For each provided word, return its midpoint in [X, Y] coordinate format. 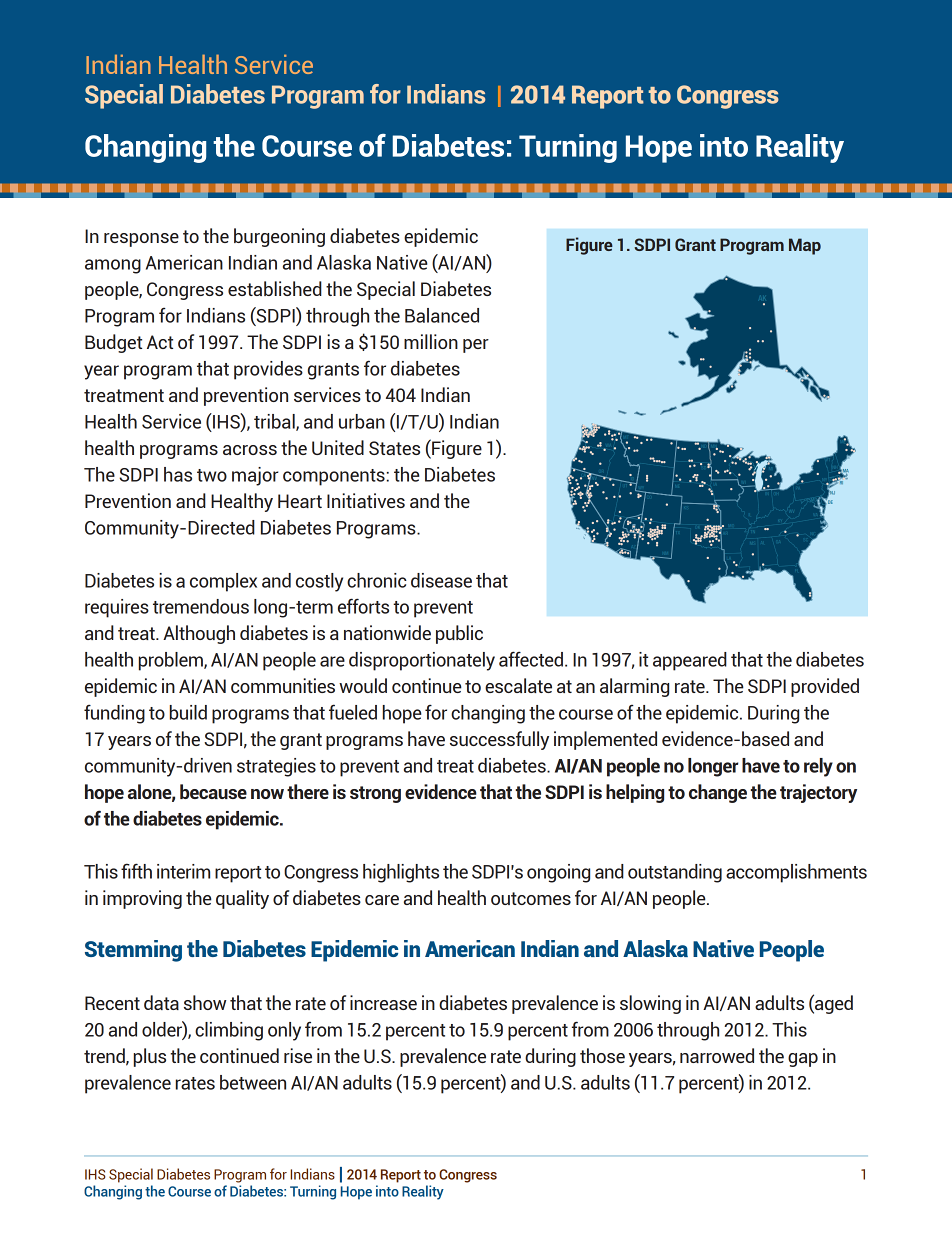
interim [183, 871]
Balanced [442, 315]
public [459, 634]
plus [150, 1057]
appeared [690, 661]
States [394, 448]
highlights [401, 873]
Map [805, 246]
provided [825, 687]
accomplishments [796, 873]
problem [172, 661]
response [141, 240]
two [212, 475]
